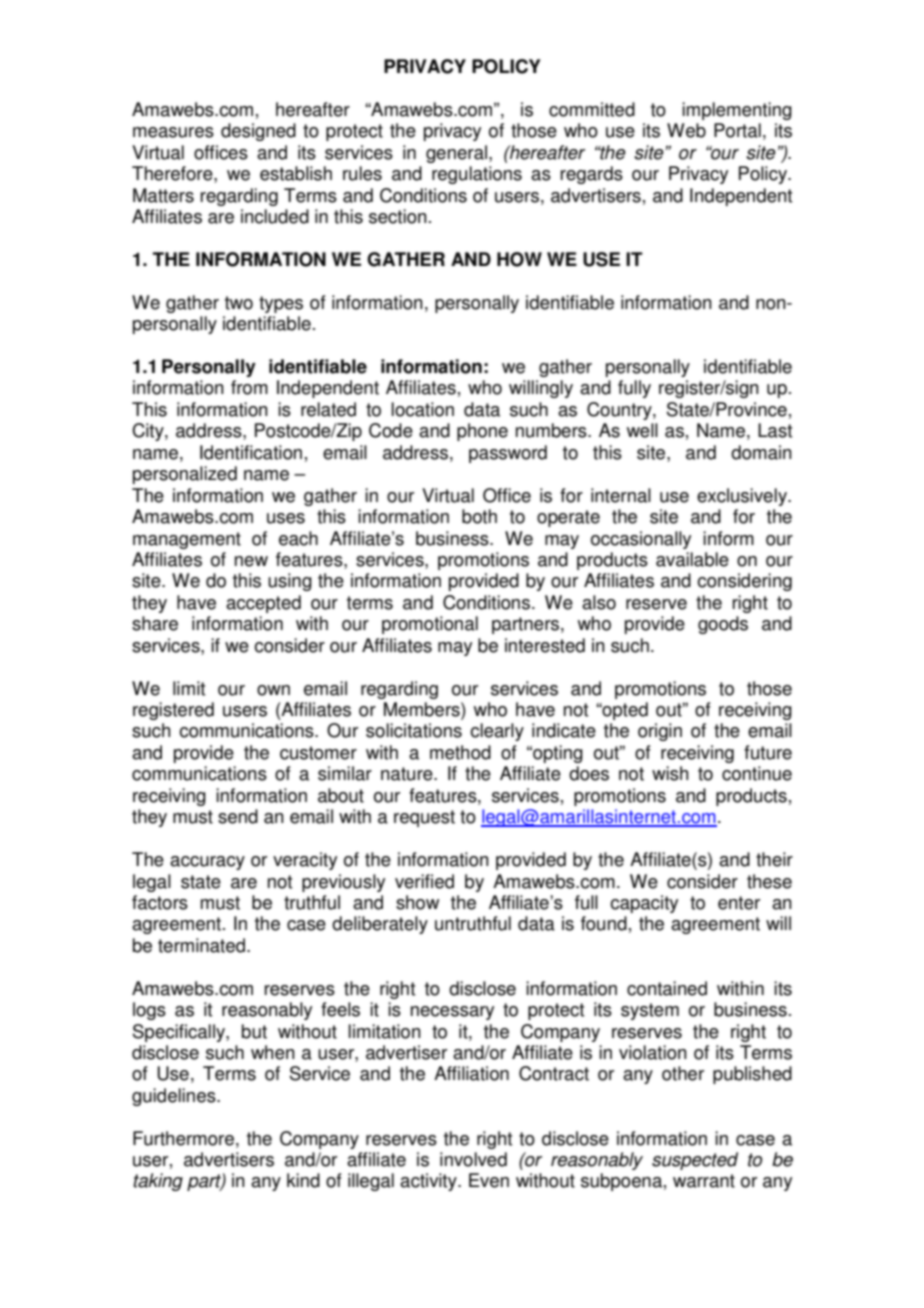 The image size is (924, 1308). I want to click on Furthermore, so click(183, 1138).
